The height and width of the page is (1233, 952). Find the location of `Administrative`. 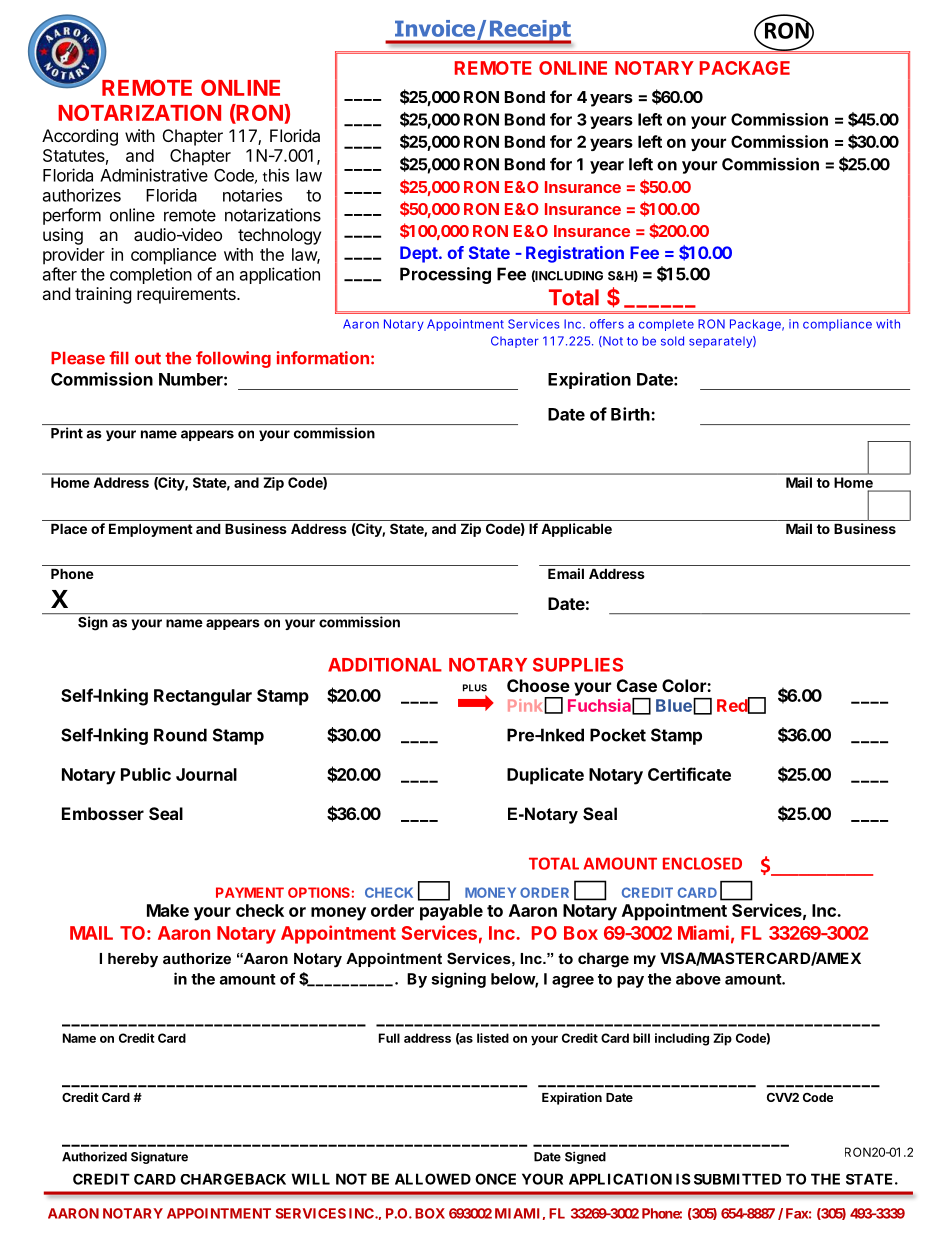

Administrative is located at coordinates (154, 175).
